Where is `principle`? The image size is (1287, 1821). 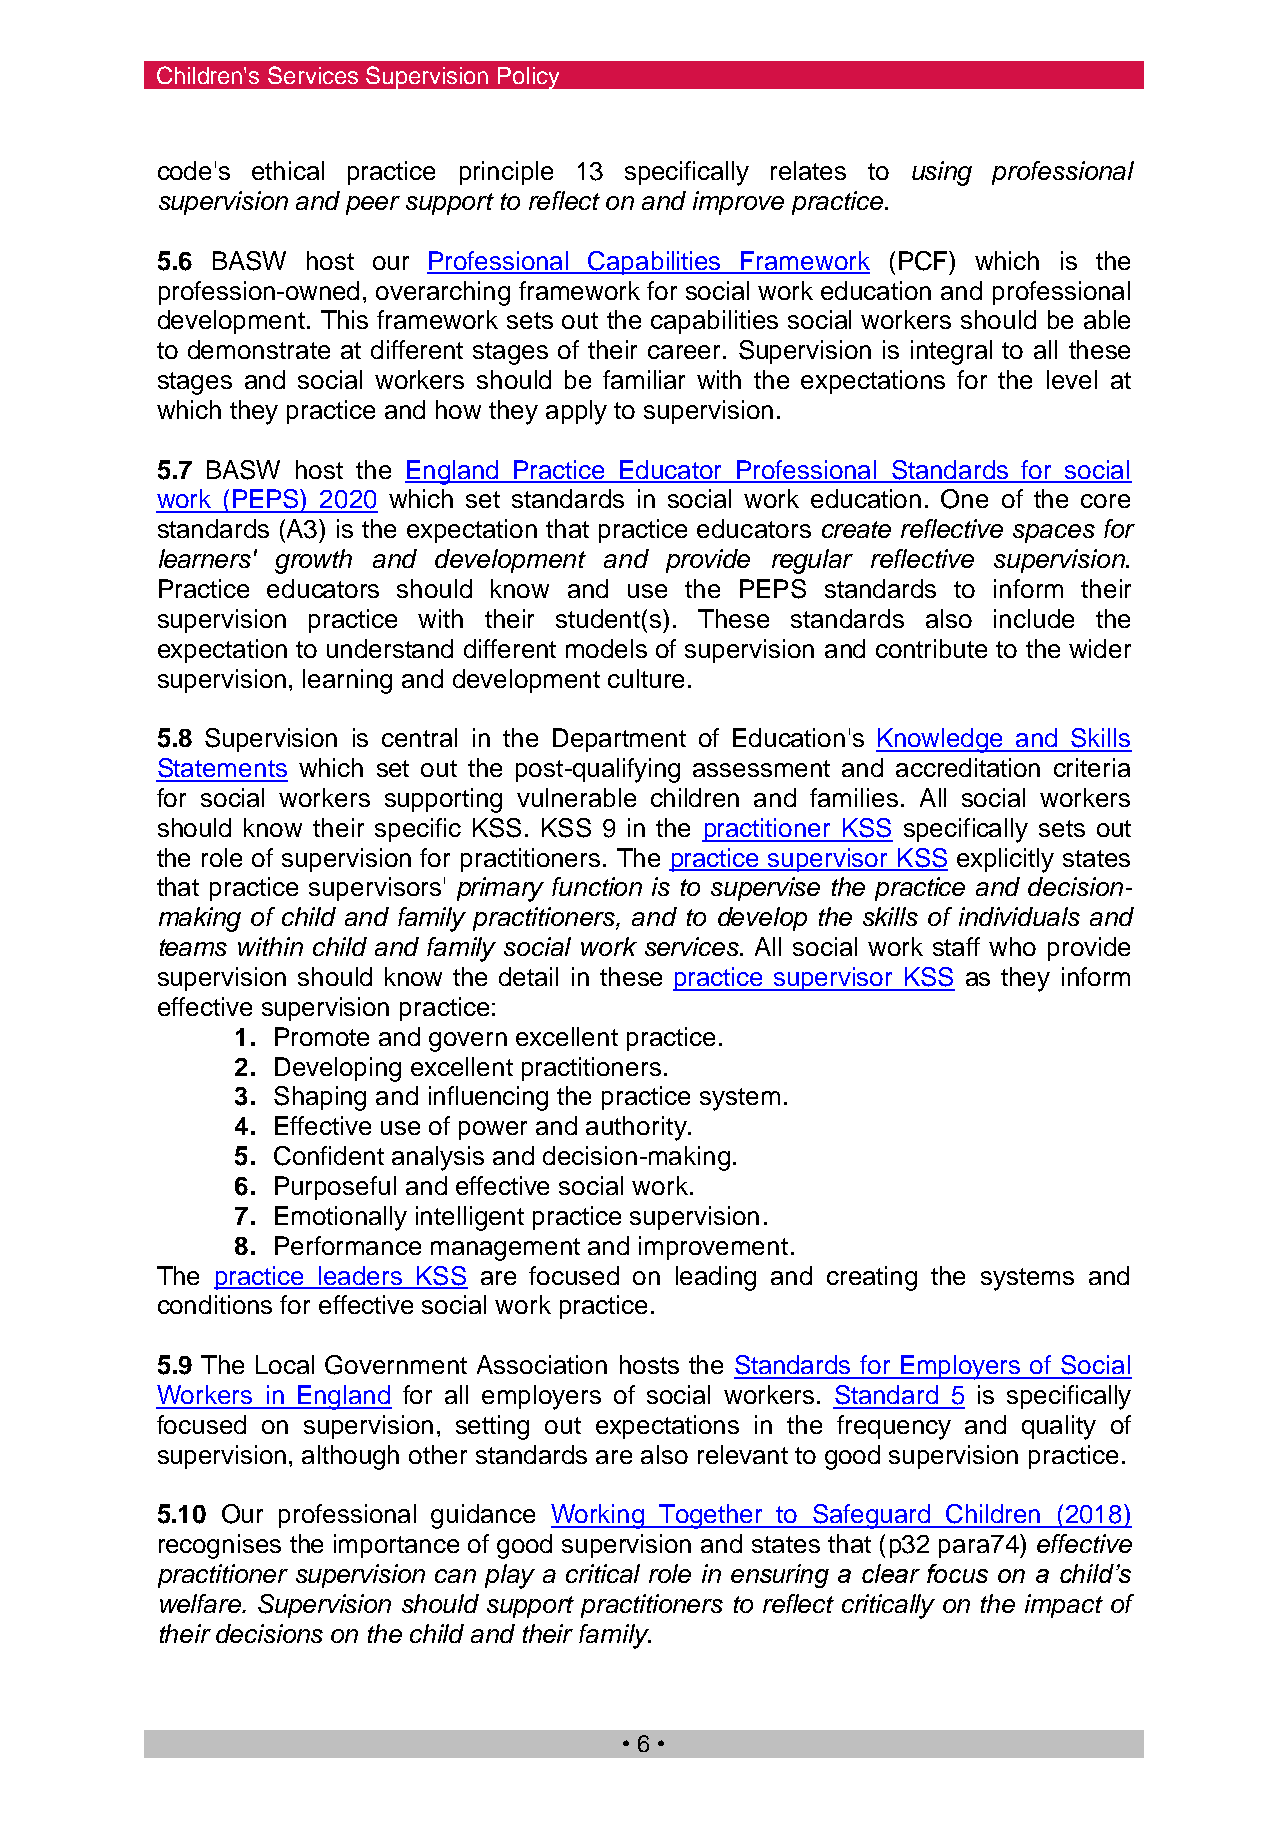 principle is located at coordinates (506, 173).
